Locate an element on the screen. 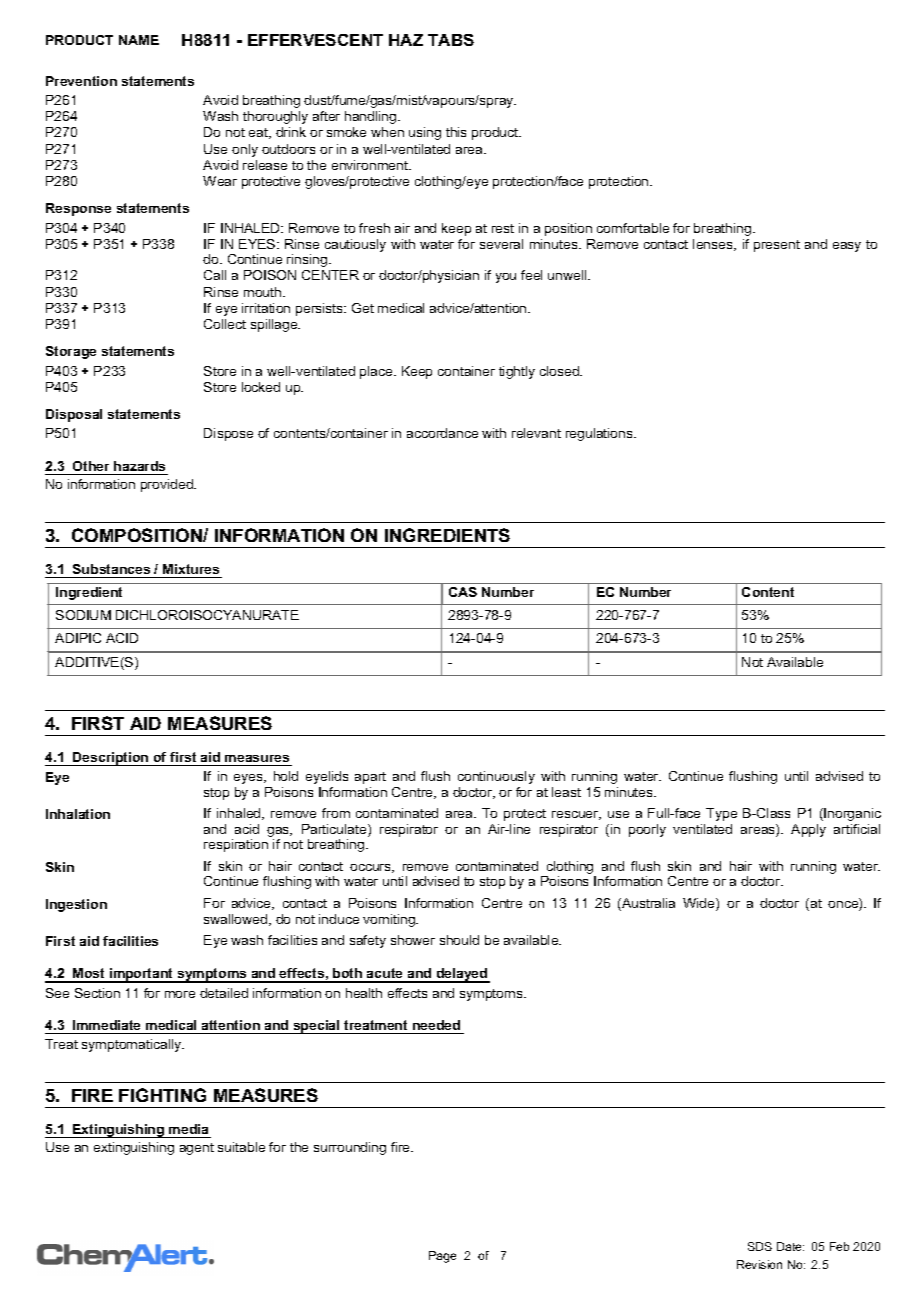  CAS is located at coordinates (463, 592).
